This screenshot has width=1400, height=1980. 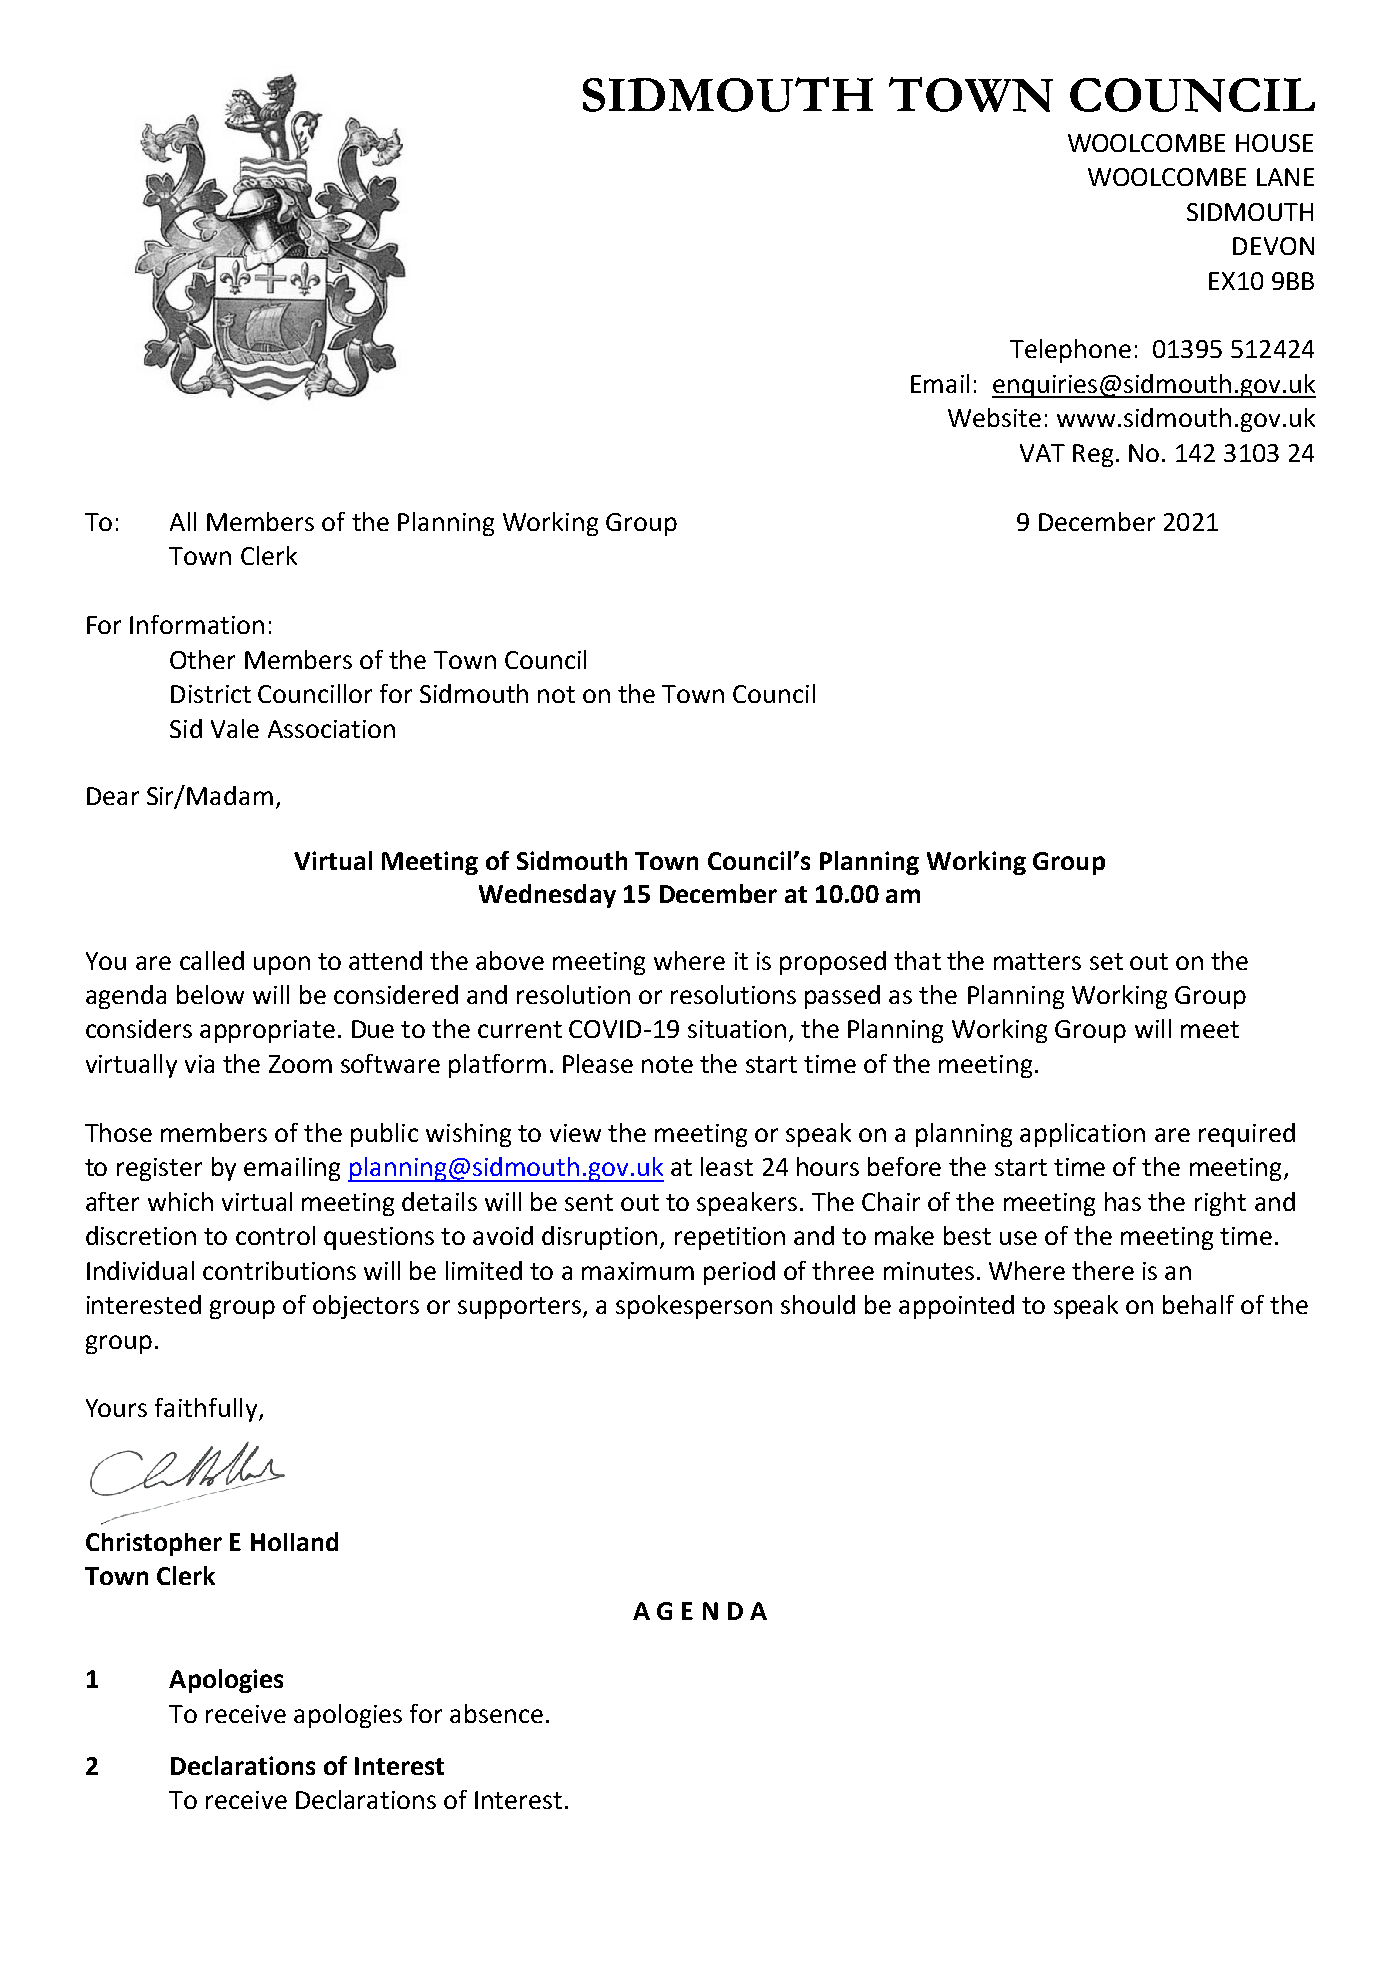 What do you see at coordinates (994, 417) in the screenshot?
I see `Website` at bounding box center [994, 417].
